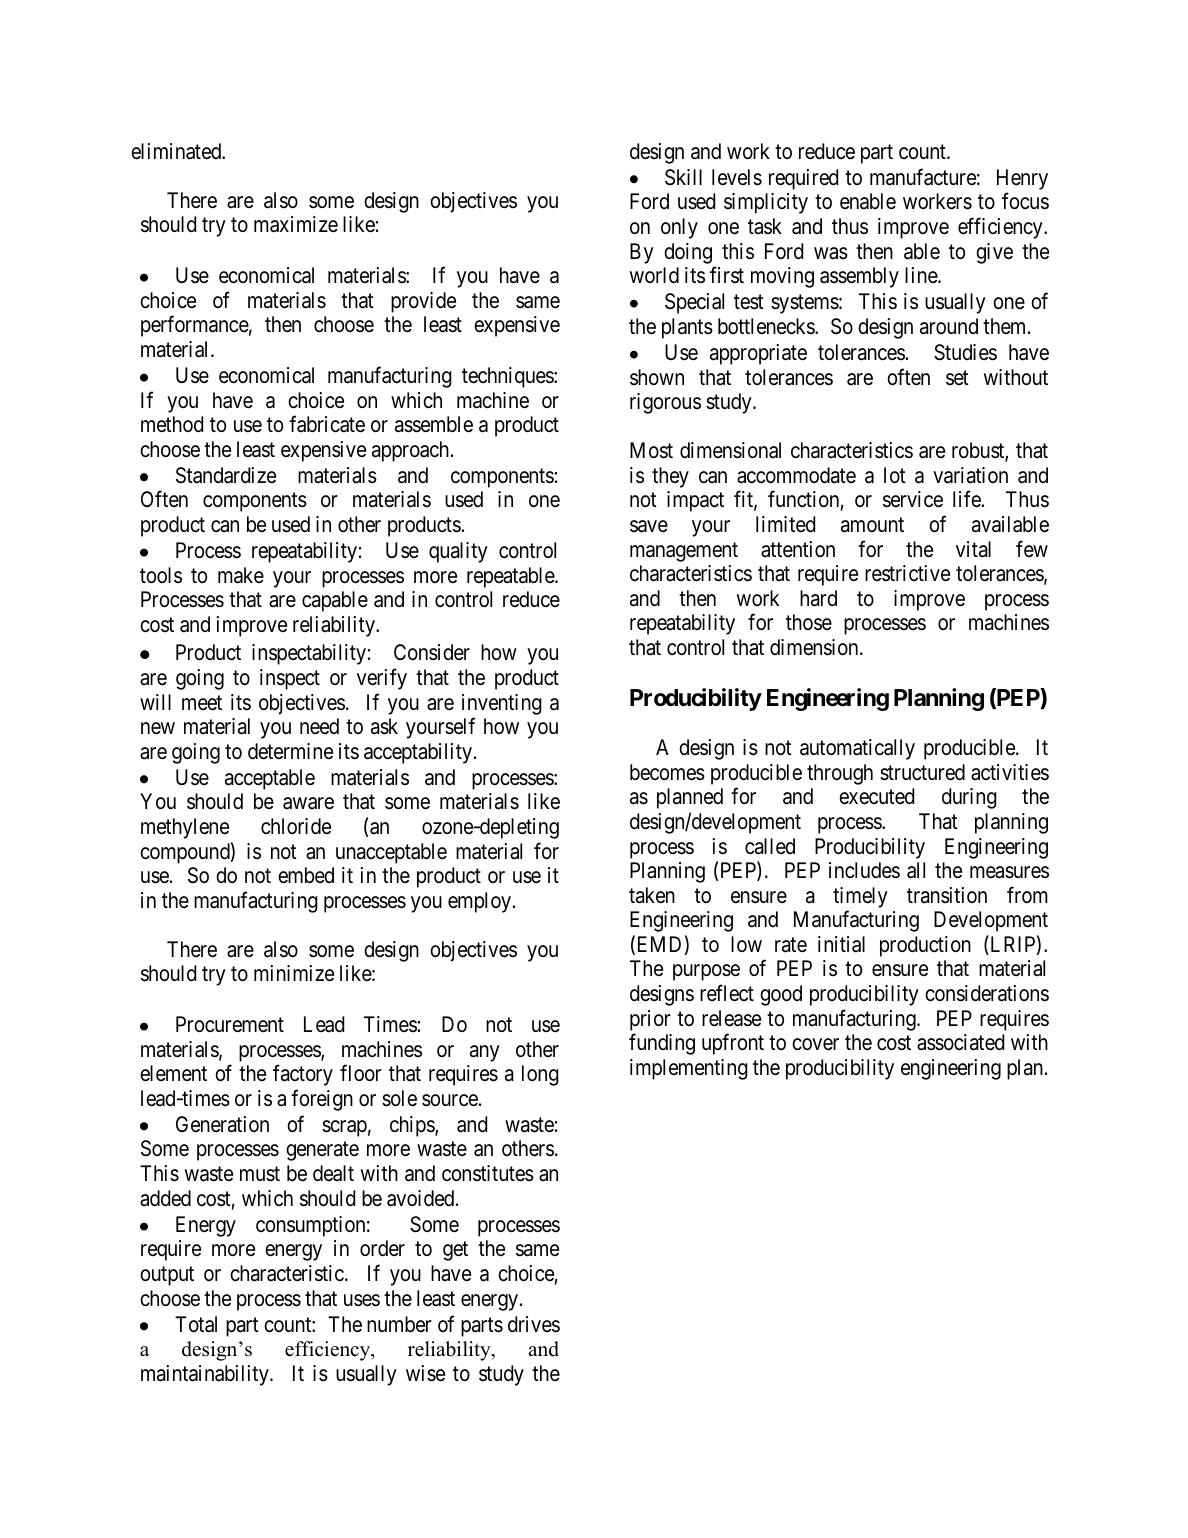 The image size is (1188, 1538). Describe the element at coordinates (907, 573) in the screenshot. I see `restrictive` at that location.
